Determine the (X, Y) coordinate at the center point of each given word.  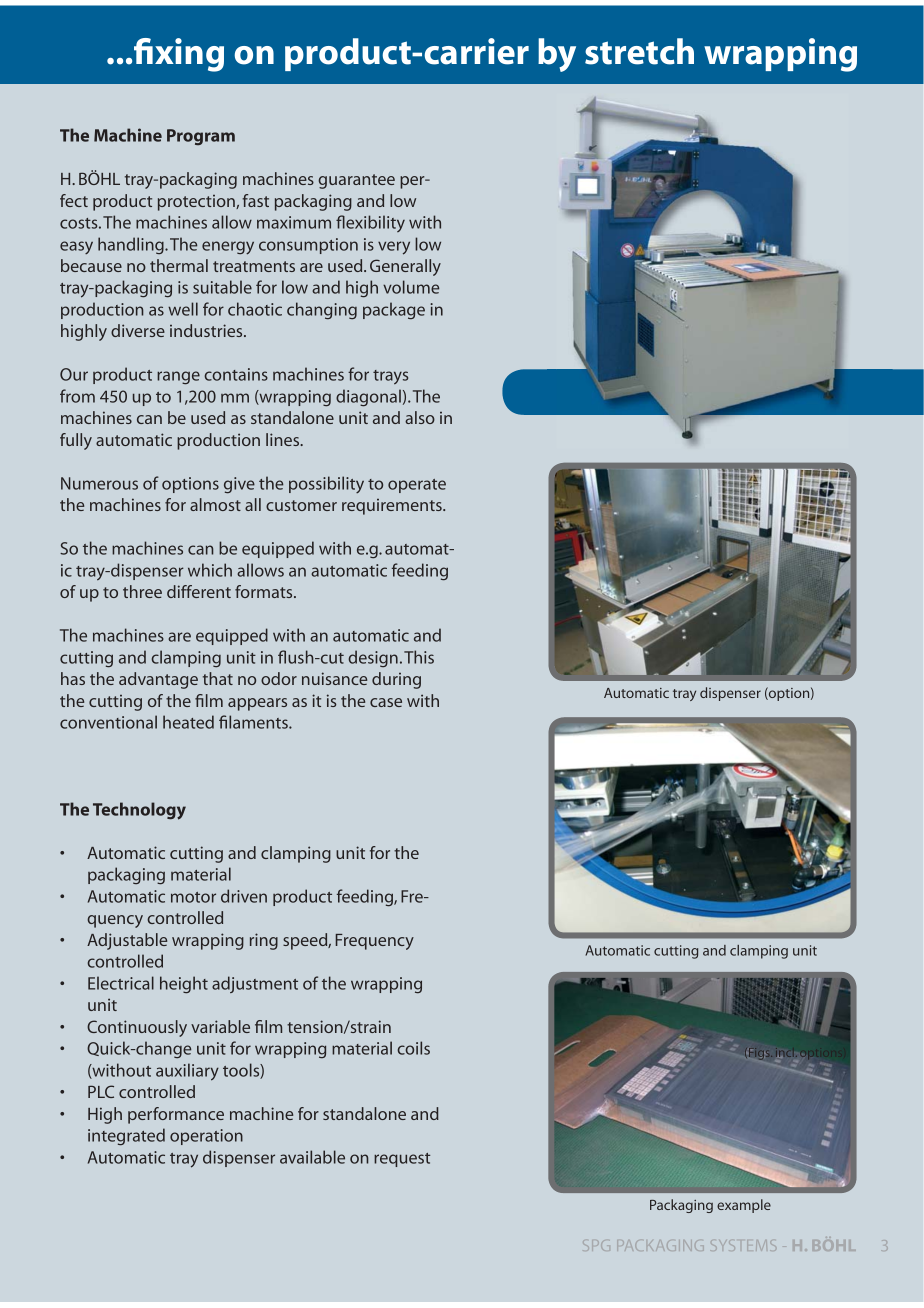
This (419, 657)
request (402, 1160)
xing (189, 55)
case (386, 702)
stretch (639, 51)
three (142, 591)
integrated (126, 1136)
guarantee (356, 181)
